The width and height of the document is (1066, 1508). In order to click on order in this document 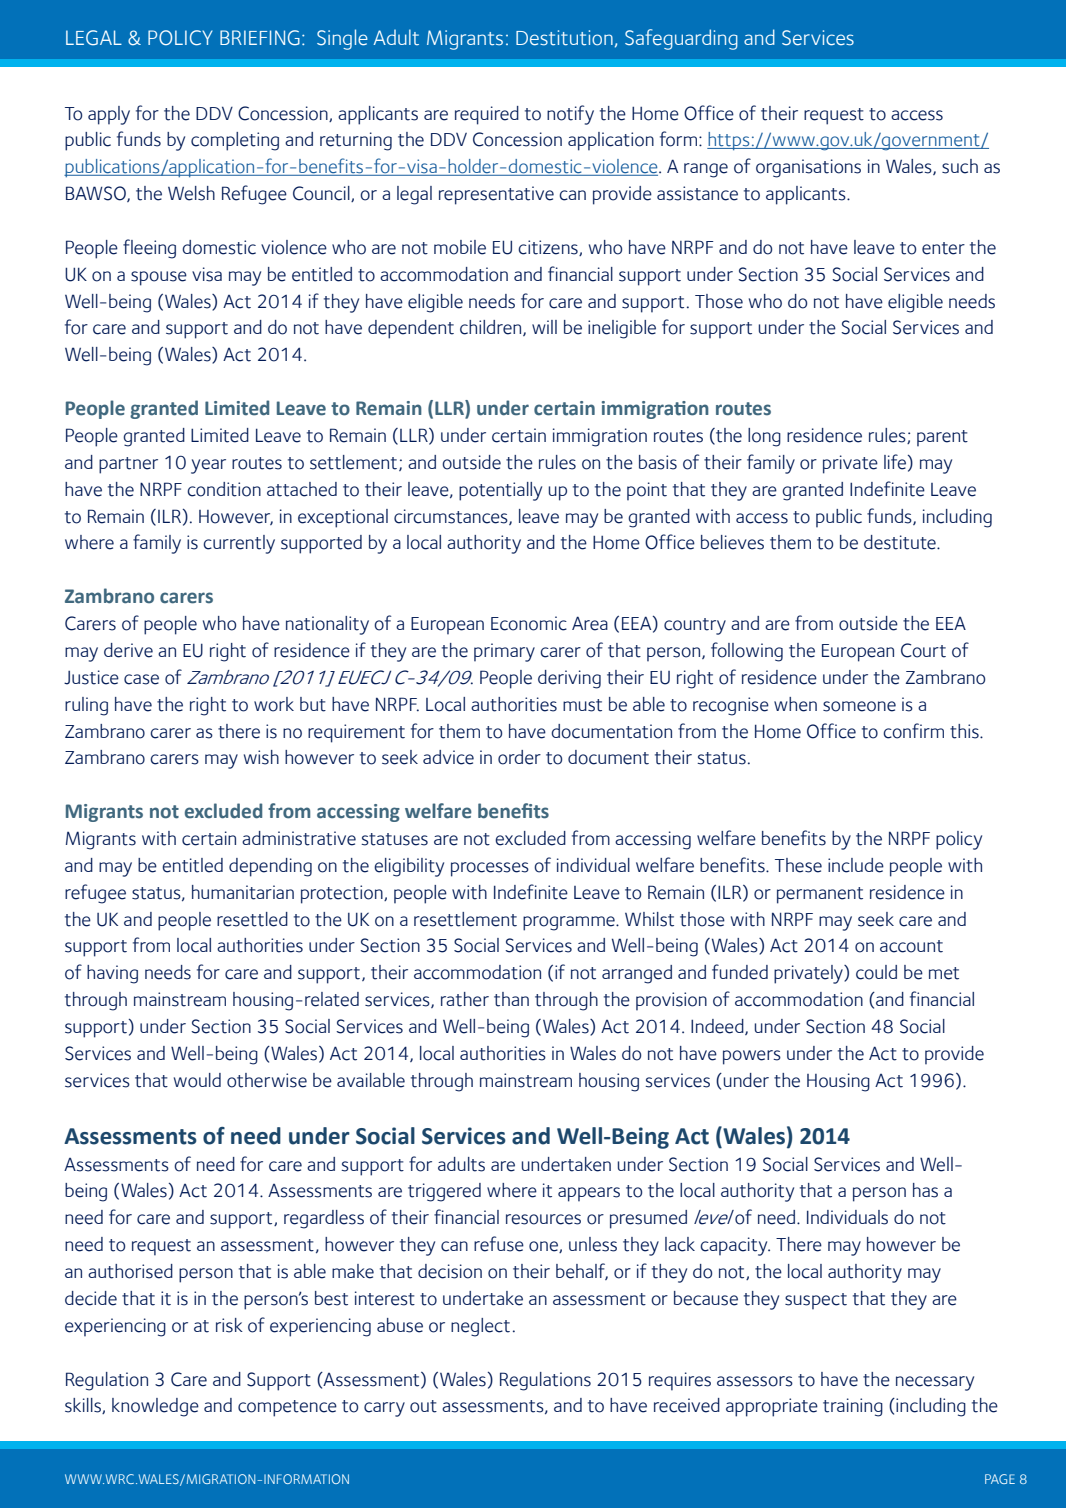, I will do `click(519, 757)`.
